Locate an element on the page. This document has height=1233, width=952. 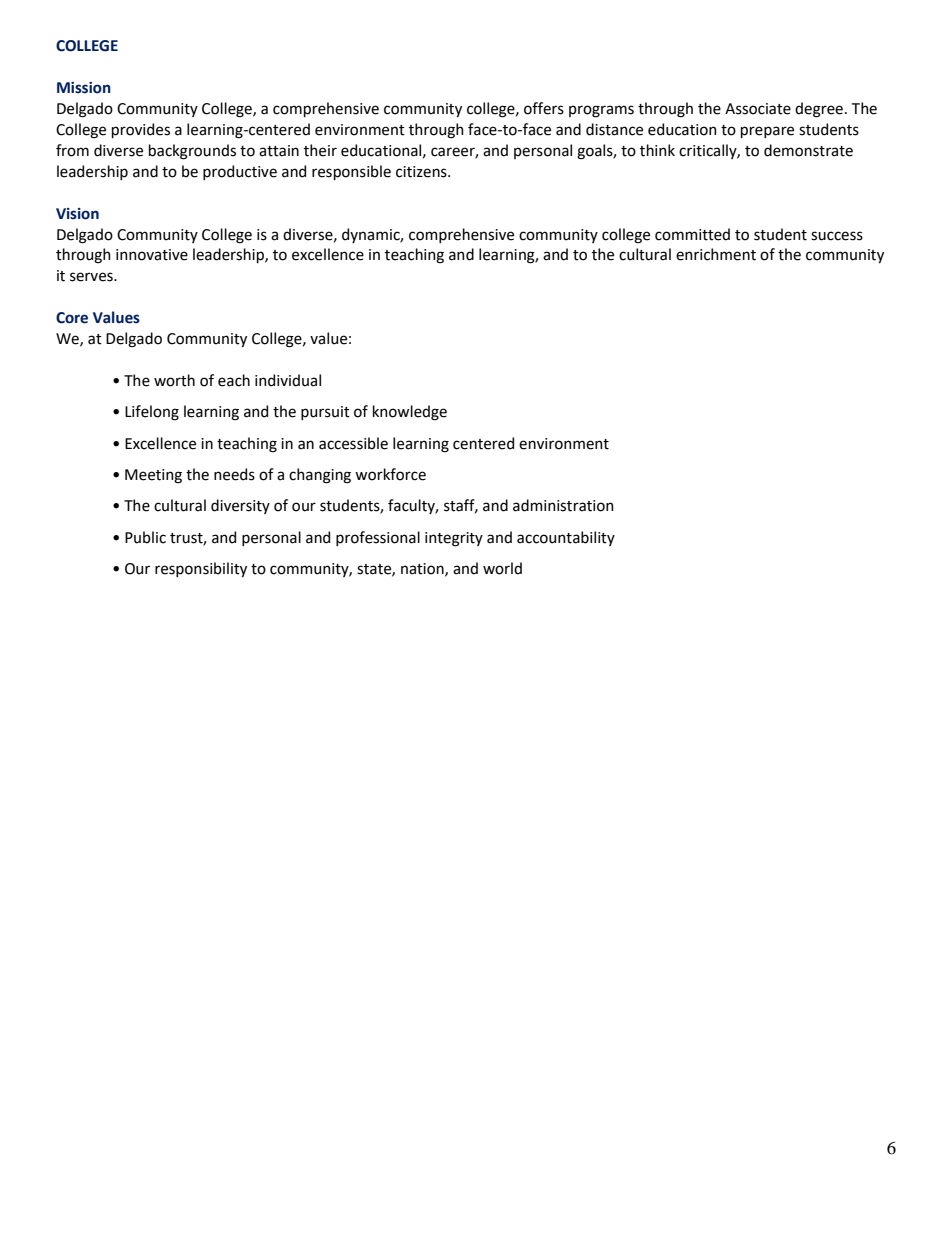
Associate is located at coordinates (758, 109).
